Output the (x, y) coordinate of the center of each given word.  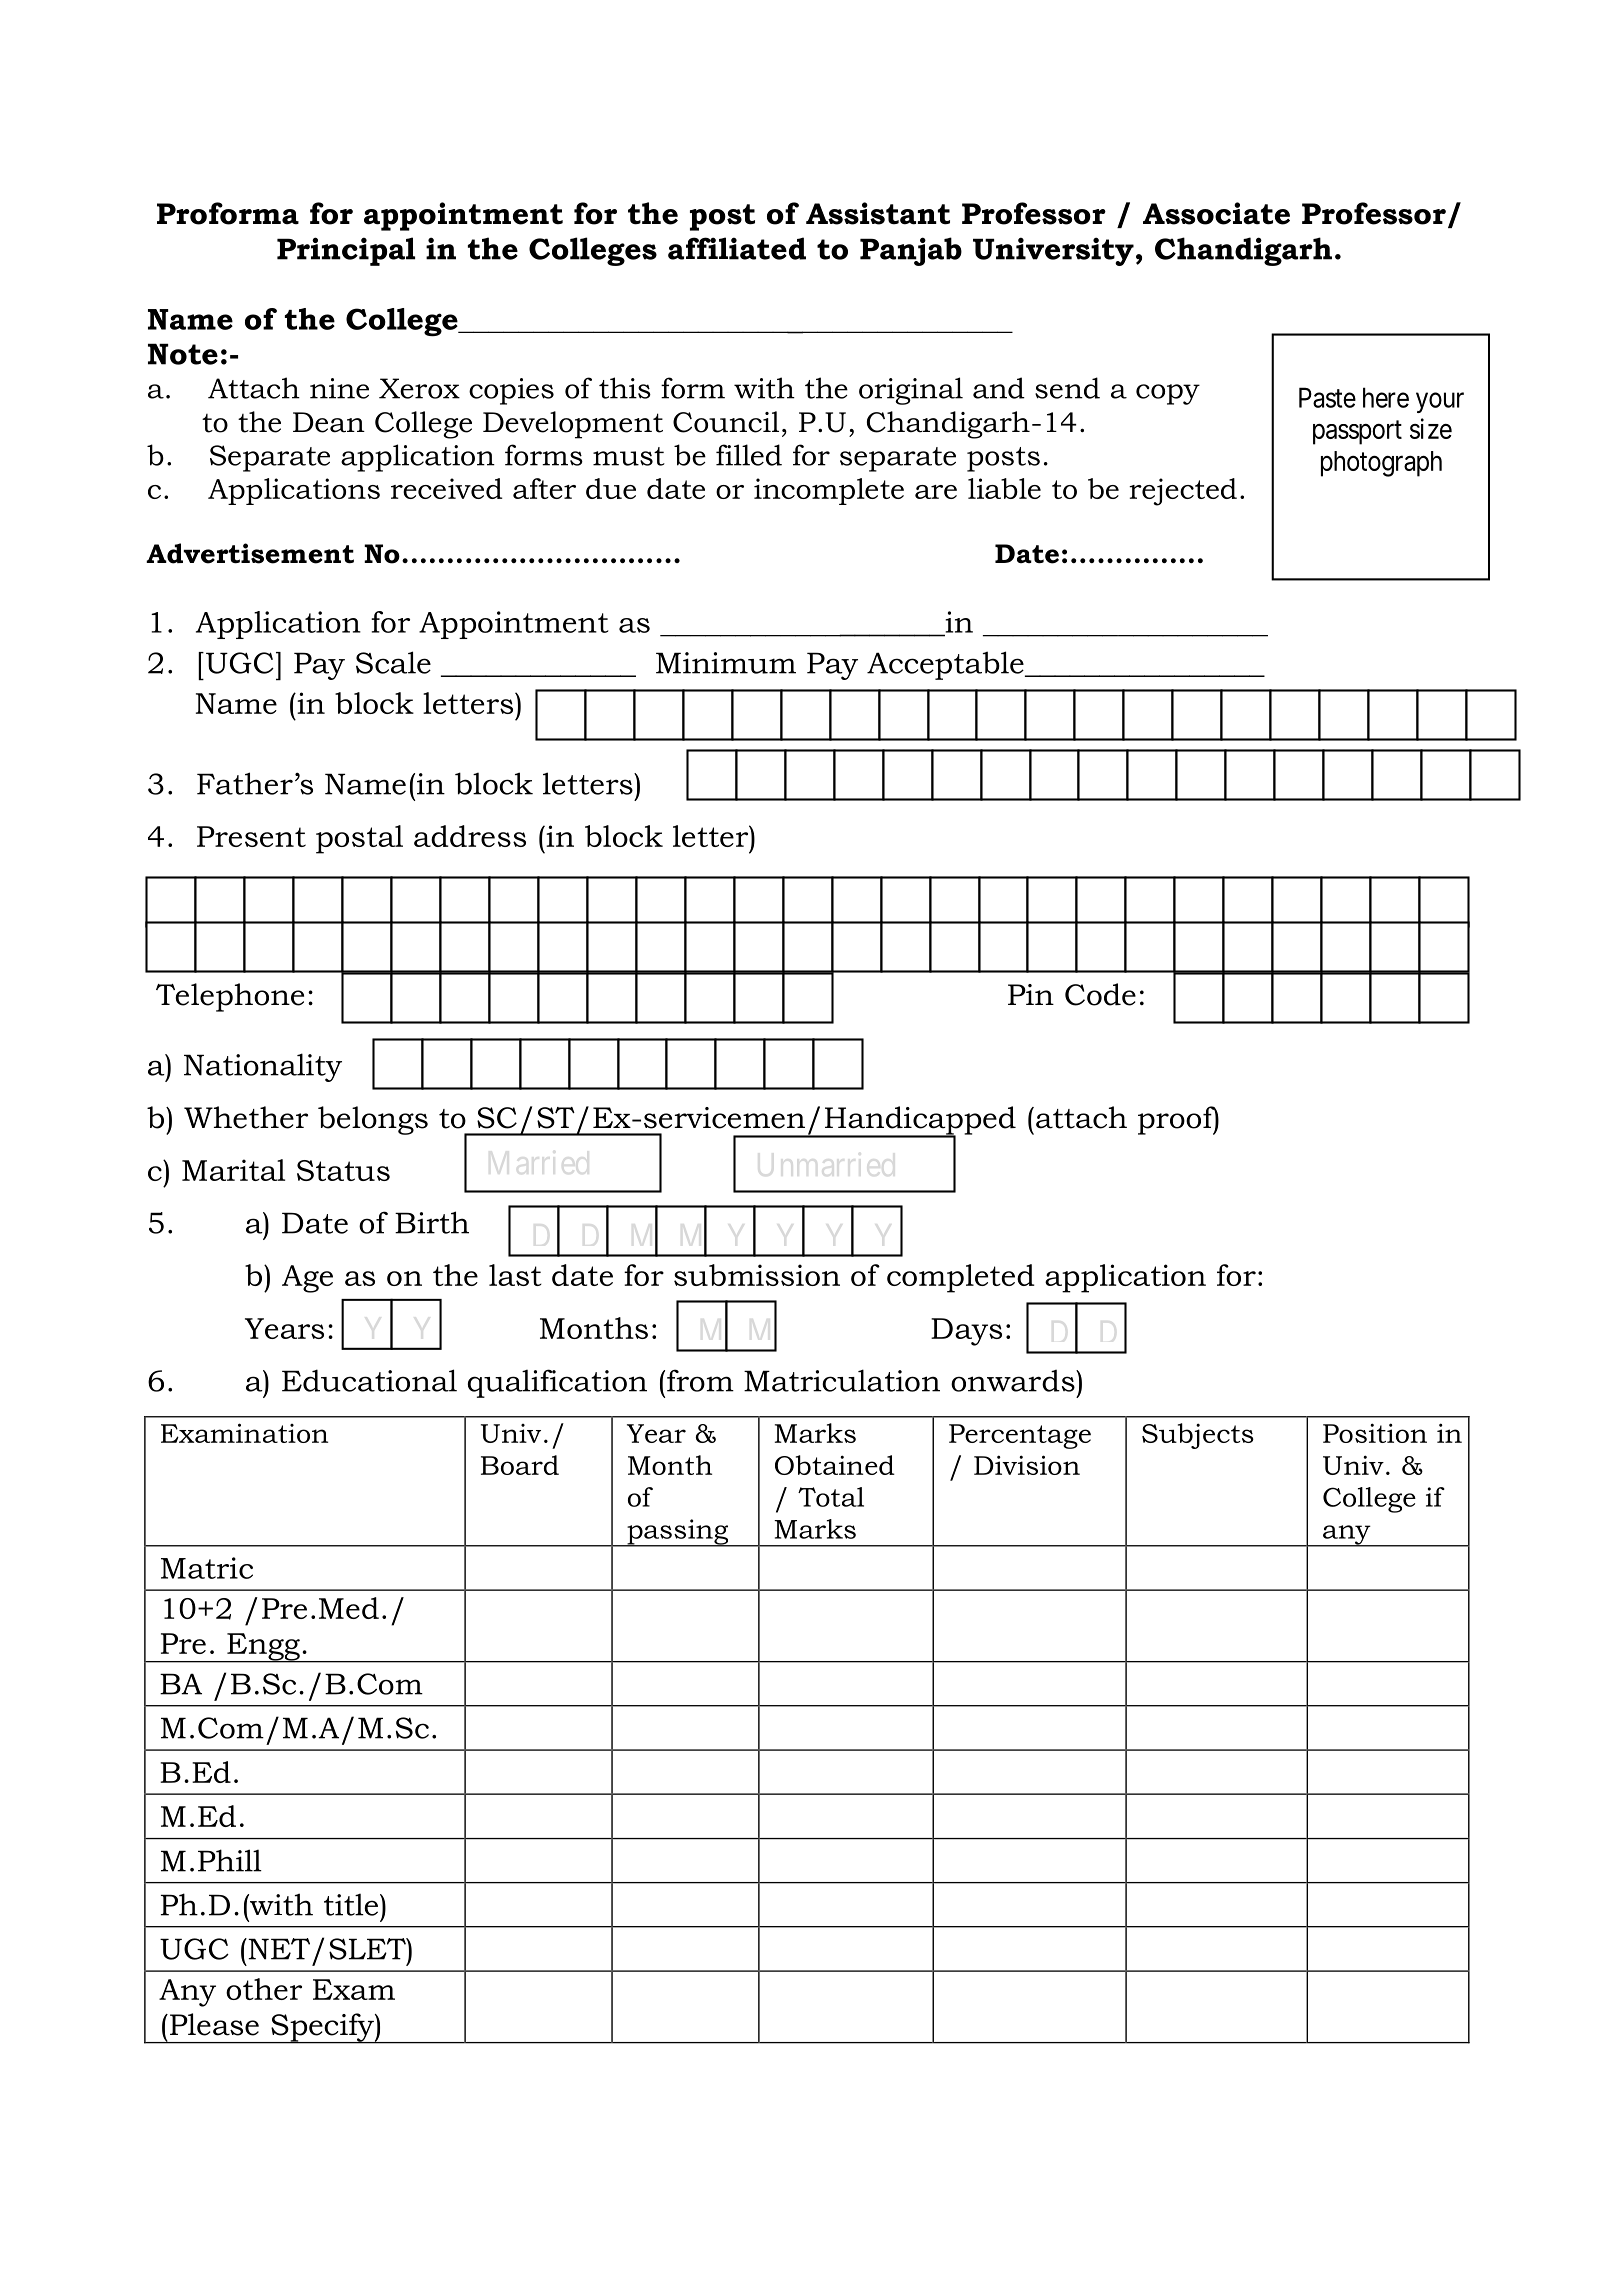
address (470, 836)
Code (1100, 994)
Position (1375, 1433)
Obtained (835, 1465)
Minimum (726, 663)
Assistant (878, 213)
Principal (346, 251)
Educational (369, 1380)
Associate (1216, 213)
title (352, 1904)
